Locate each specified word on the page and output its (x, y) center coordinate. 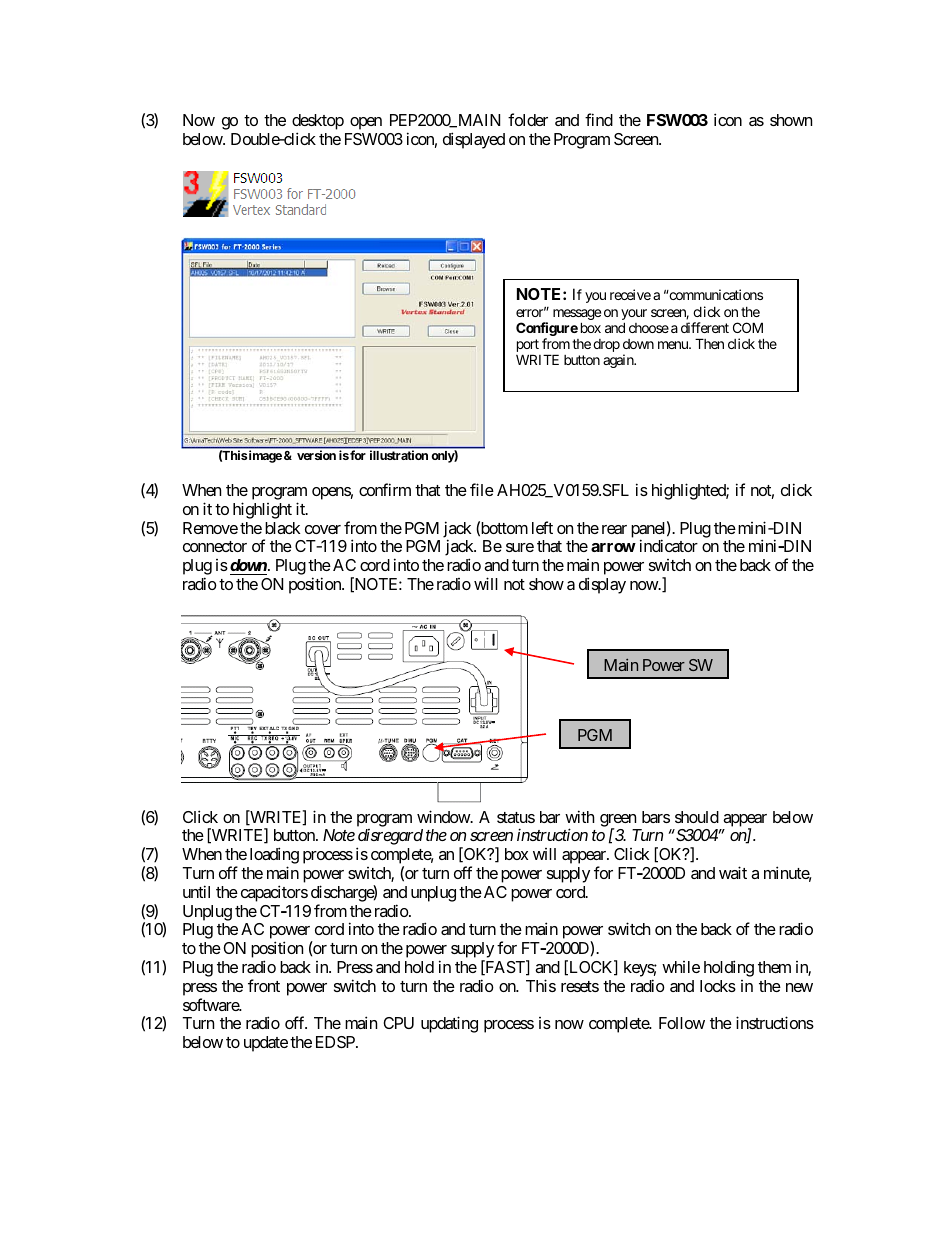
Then (709, 343)
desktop (318, 123)
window (444, 816)
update (266, 1044)
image (265, 456)
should (697, 817)
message (577, 316)
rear (614, 529)
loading (274, 857)
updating (449, 1024)
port (528, 347)
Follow (682, 1023)
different (705, 327)
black (282, 528)
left (542, 527)
